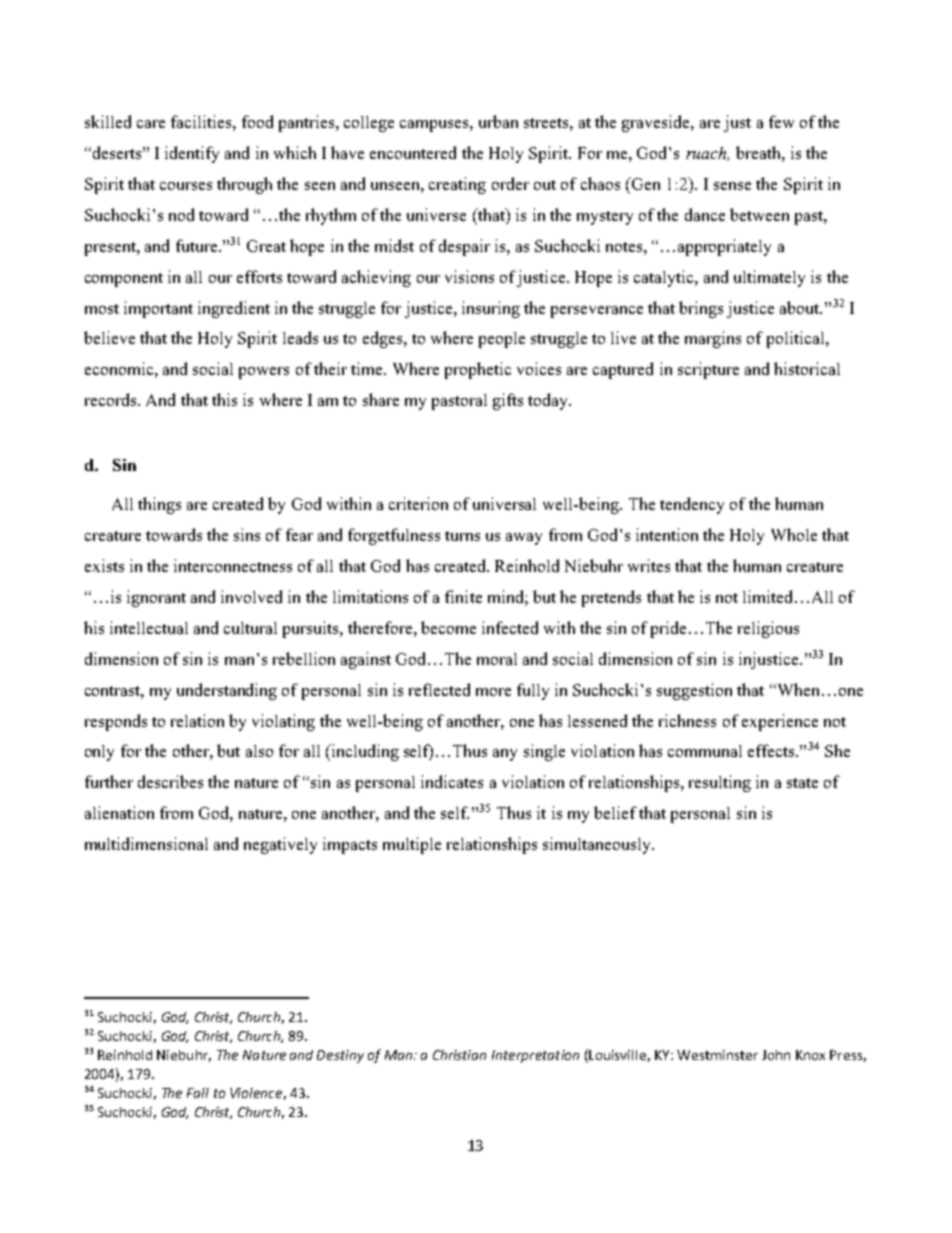 The width and height of the screenshot is (952, 1233). I want to click on identify, so click(192, 154).
